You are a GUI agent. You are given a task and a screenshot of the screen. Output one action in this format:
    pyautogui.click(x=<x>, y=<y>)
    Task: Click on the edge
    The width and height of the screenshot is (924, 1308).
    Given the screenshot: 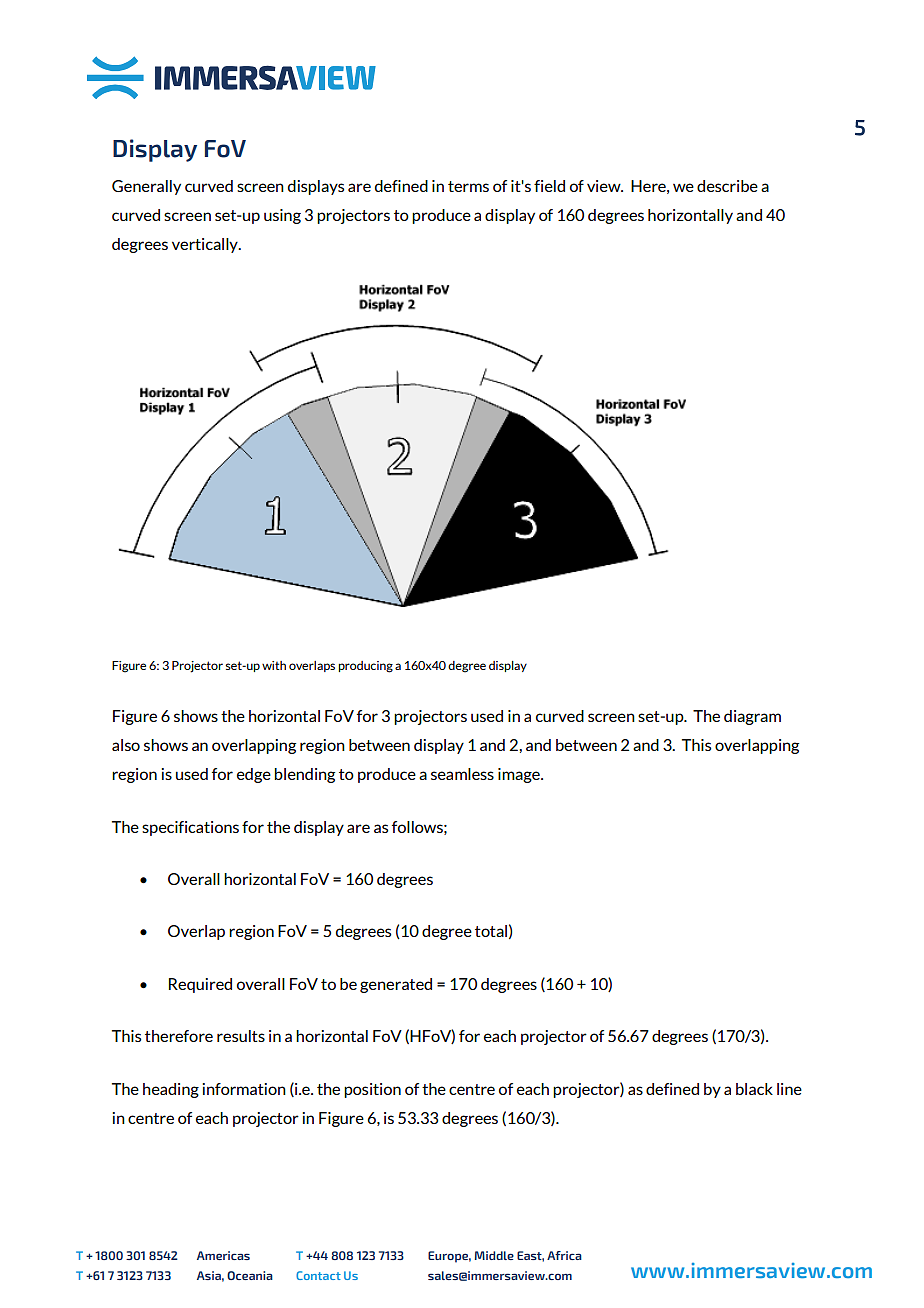 What is the action you would take?
    pyautogui.click(x=254, y=775)
